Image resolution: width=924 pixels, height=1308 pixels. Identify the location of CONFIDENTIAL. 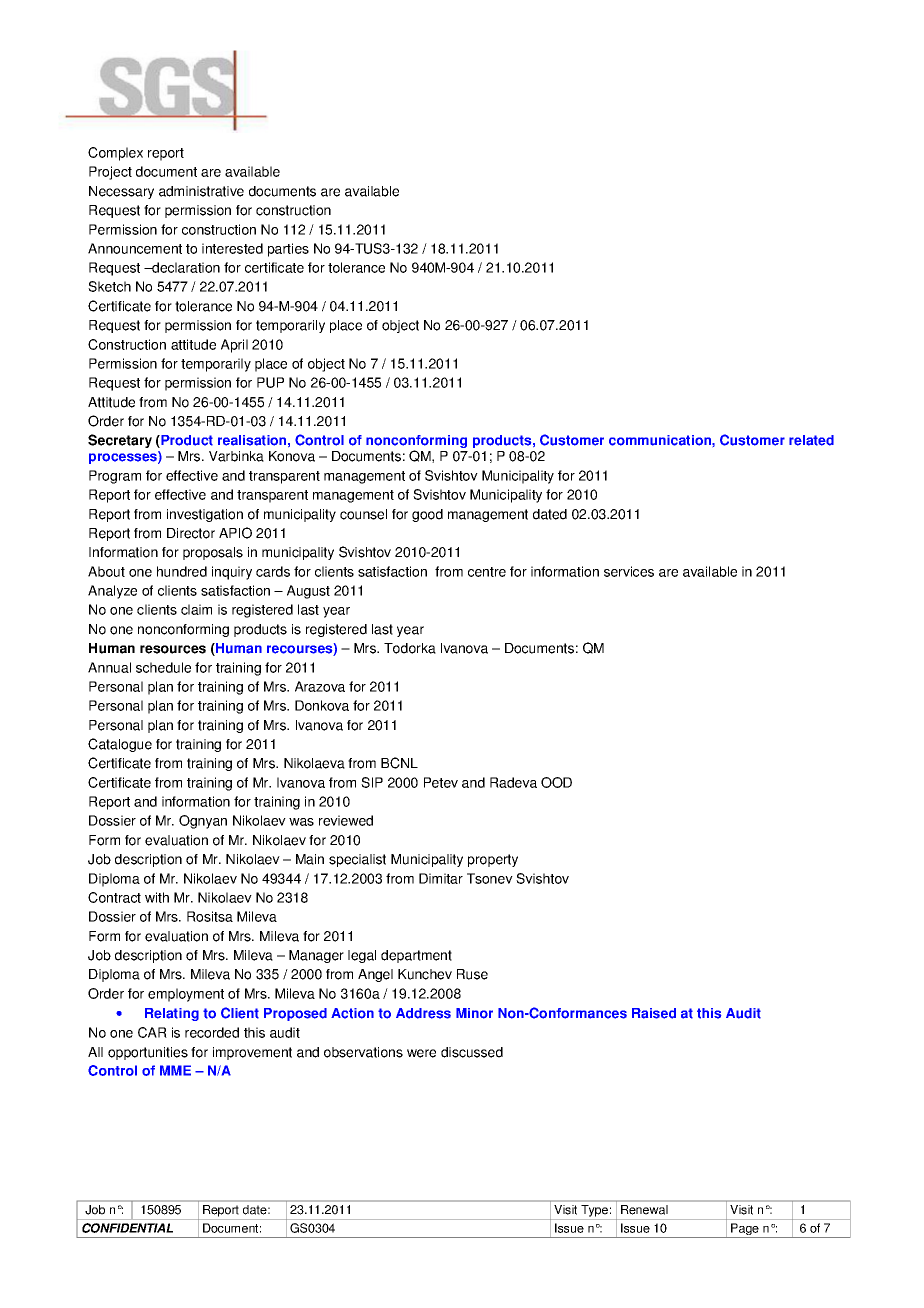
(127, 1228).
